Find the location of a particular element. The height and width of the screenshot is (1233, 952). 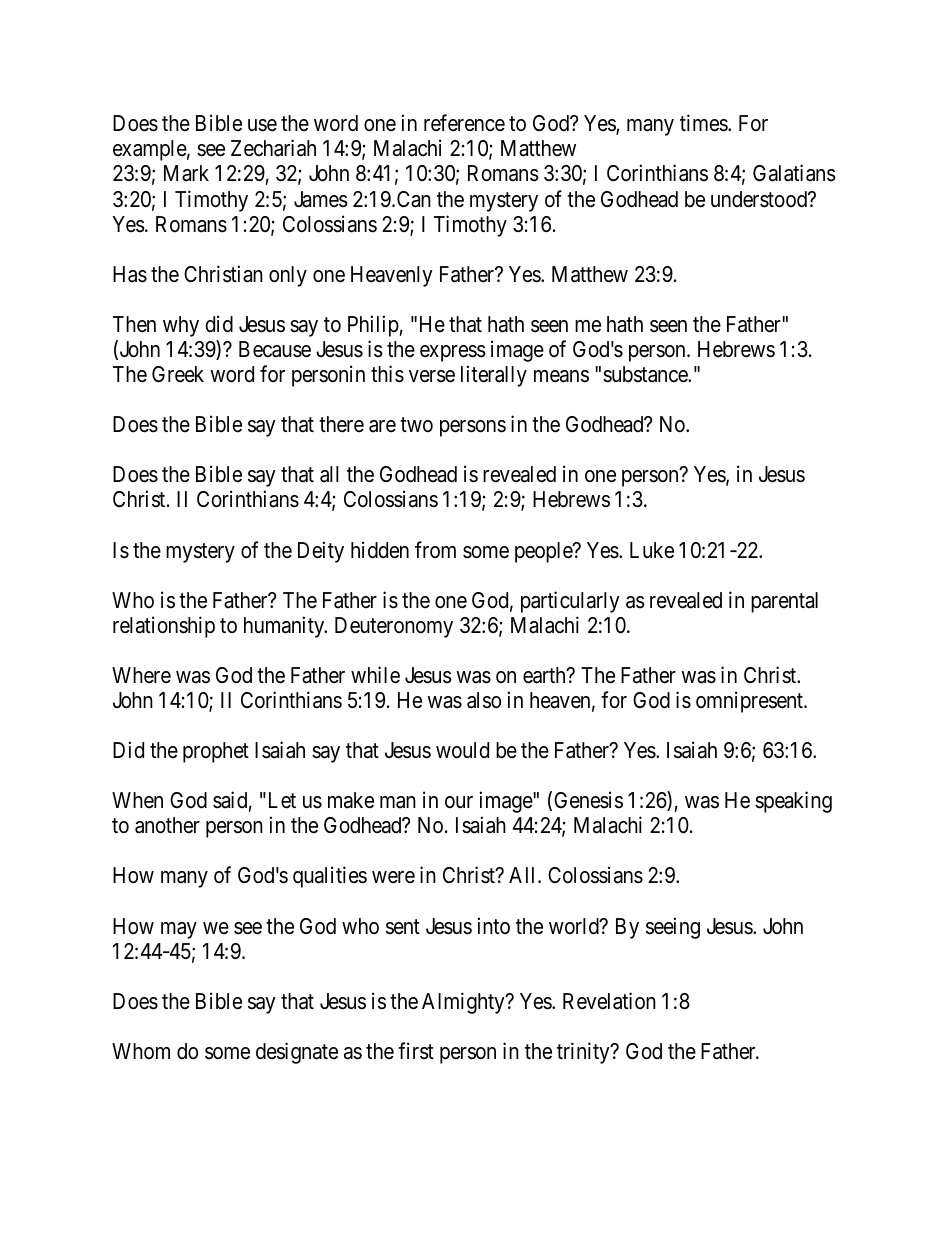

times is located at coordinates (704, 123).
